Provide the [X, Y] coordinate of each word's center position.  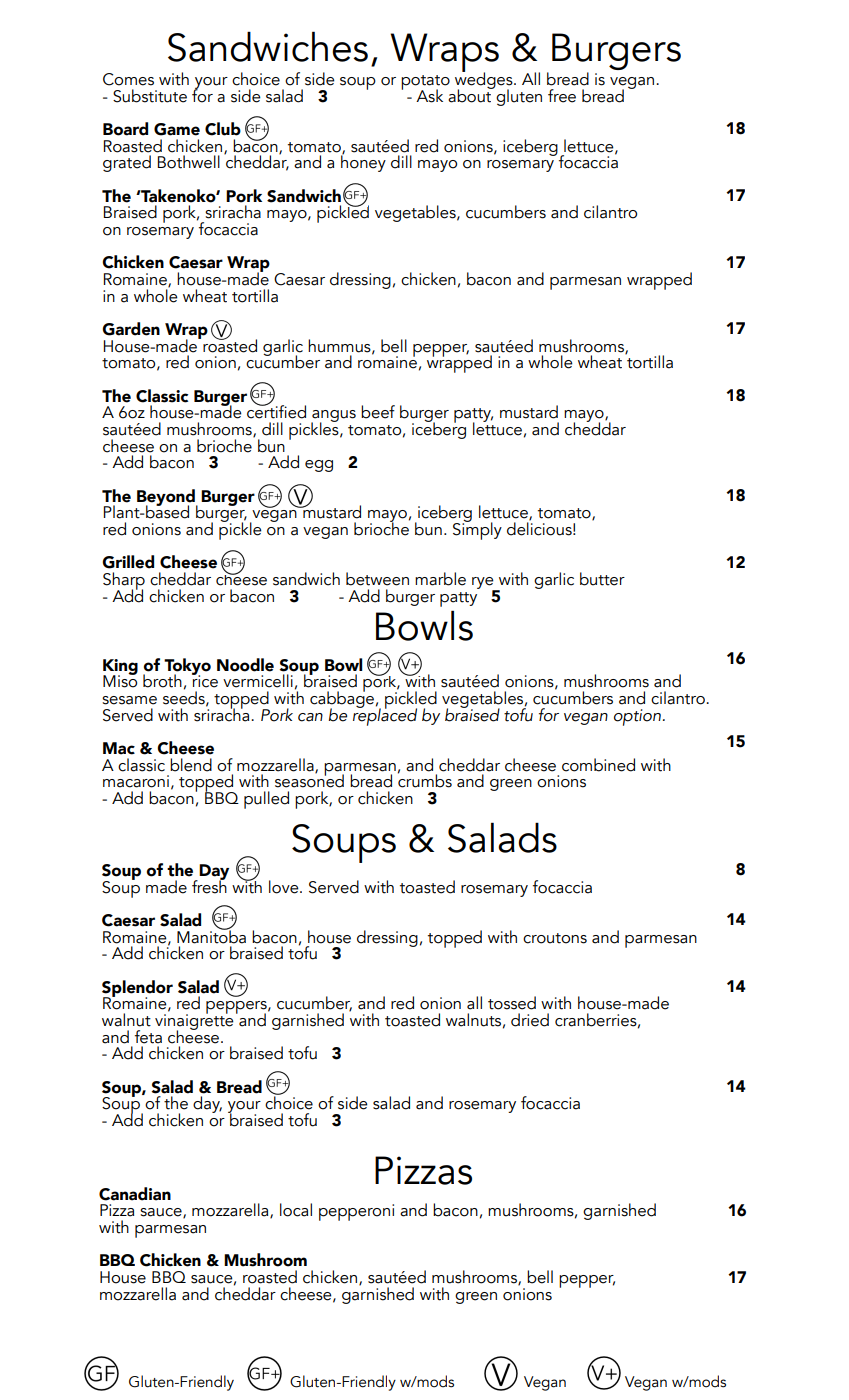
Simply [477, 530]
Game [177, 129]
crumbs [425, 780]
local [296, 1210]
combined [598, 765]
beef [378, 412]
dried [530, 1020]
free [562, 96]
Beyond [167, 498]
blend [191, 765]
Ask [429, 96]
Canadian [135, 1194]
